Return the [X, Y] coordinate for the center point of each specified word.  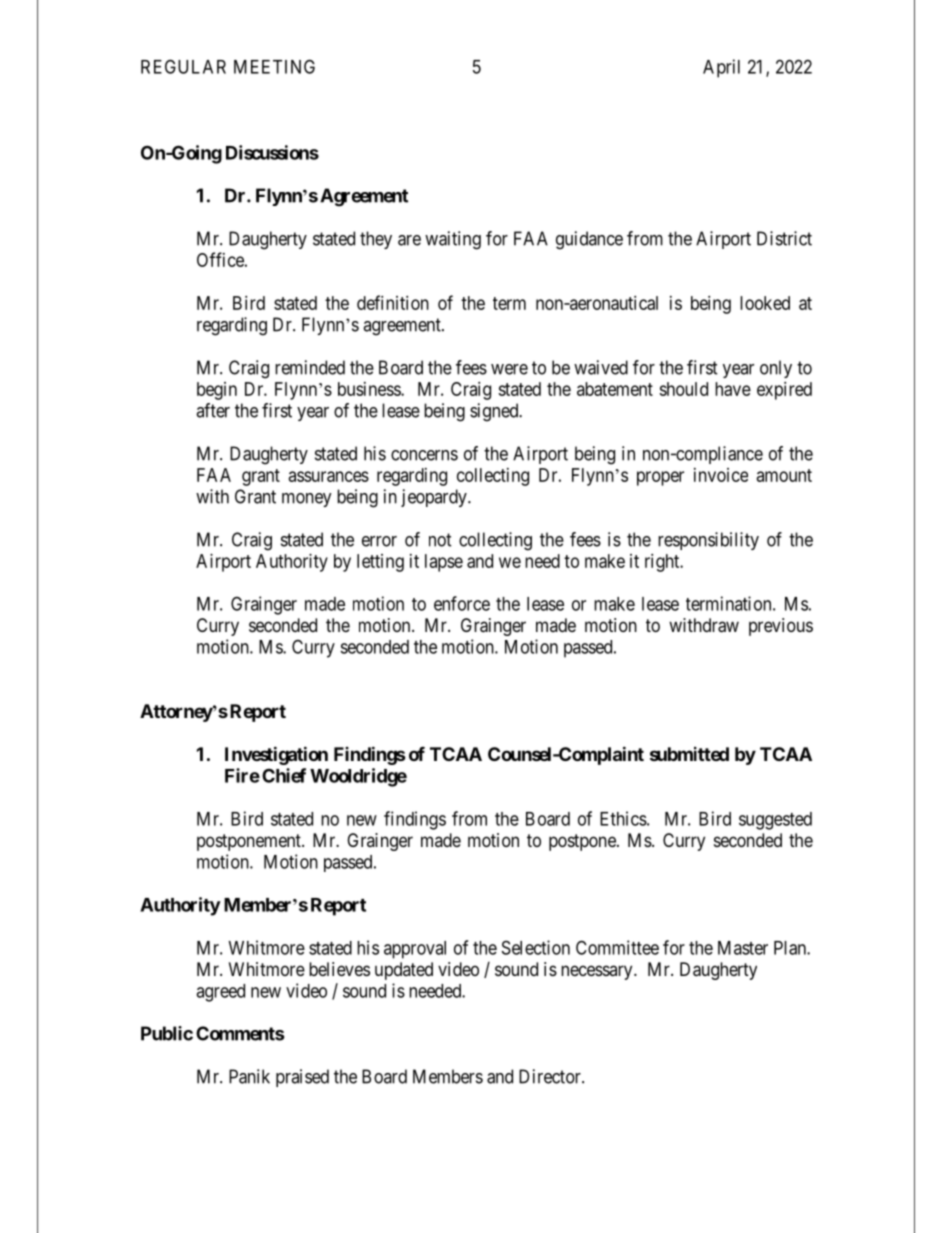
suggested [775, 821]
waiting [453, 240]
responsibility [708, 541]
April [721, 68]
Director [551, 1076]
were [509, 369]
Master [743, 948]
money [307, 500]
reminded [310, 367]
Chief [284, 775]
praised [302, 1078]
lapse [444, 563]
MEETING [274, 66]
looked [765, 303]
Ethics [623, 818]
